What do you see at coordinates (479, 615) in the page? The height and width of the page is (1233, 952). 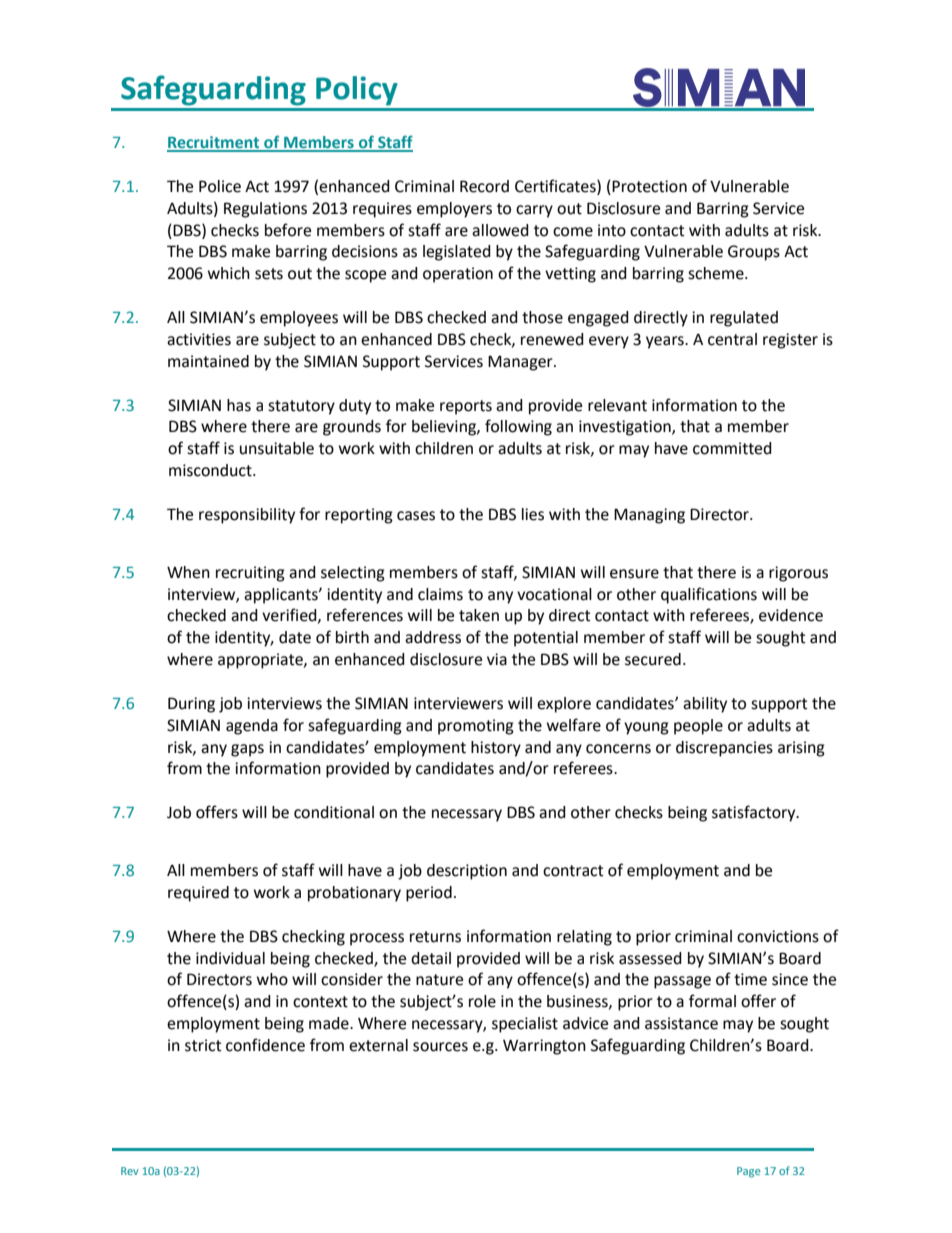 I see `taken` at bounding box center [479, 615].
